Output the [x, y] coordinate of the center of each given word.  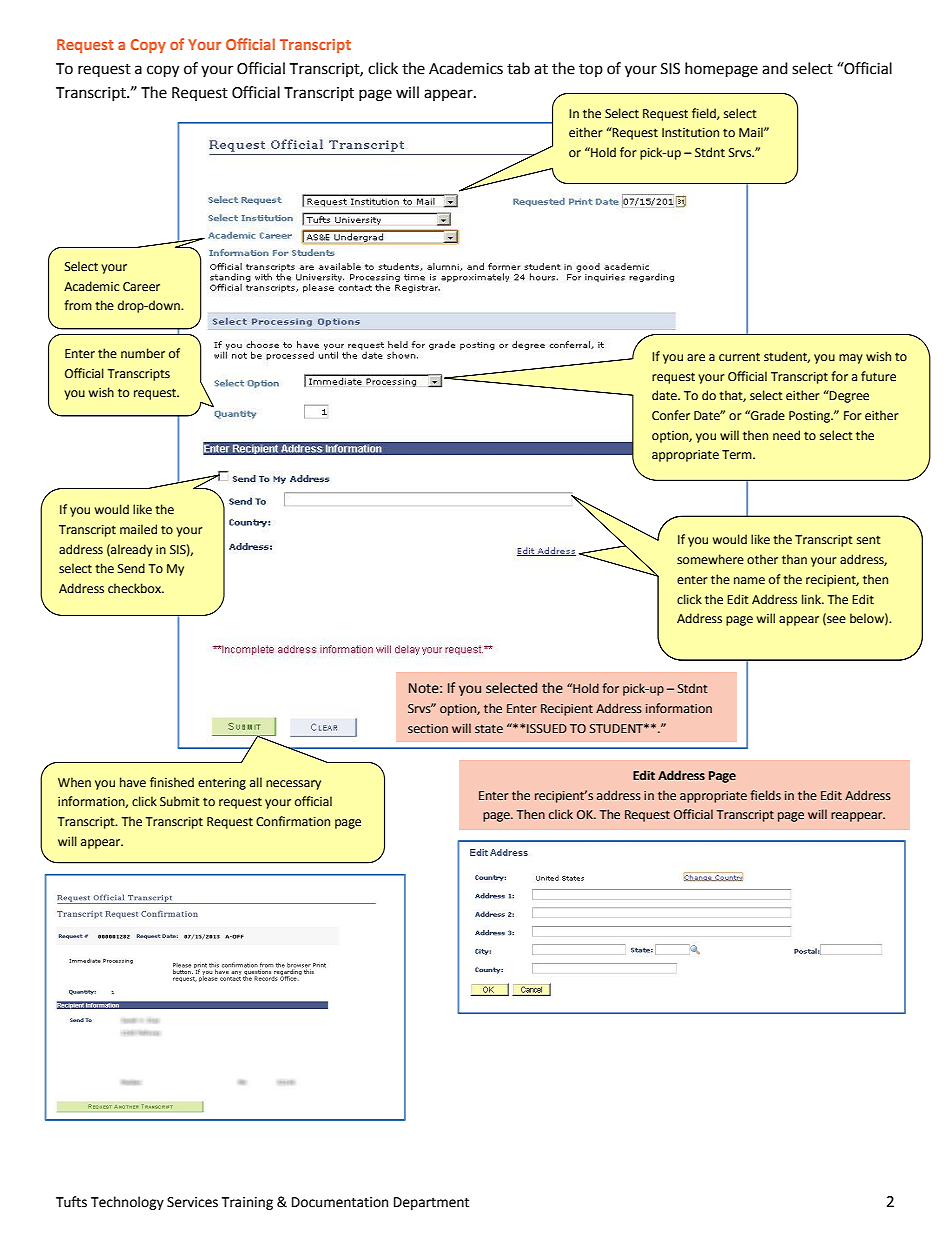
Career [141, 287]
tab [518, 68]
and [775, 68]
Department [431, 1203]
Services [192, 1202]
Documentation [340, 1202]
